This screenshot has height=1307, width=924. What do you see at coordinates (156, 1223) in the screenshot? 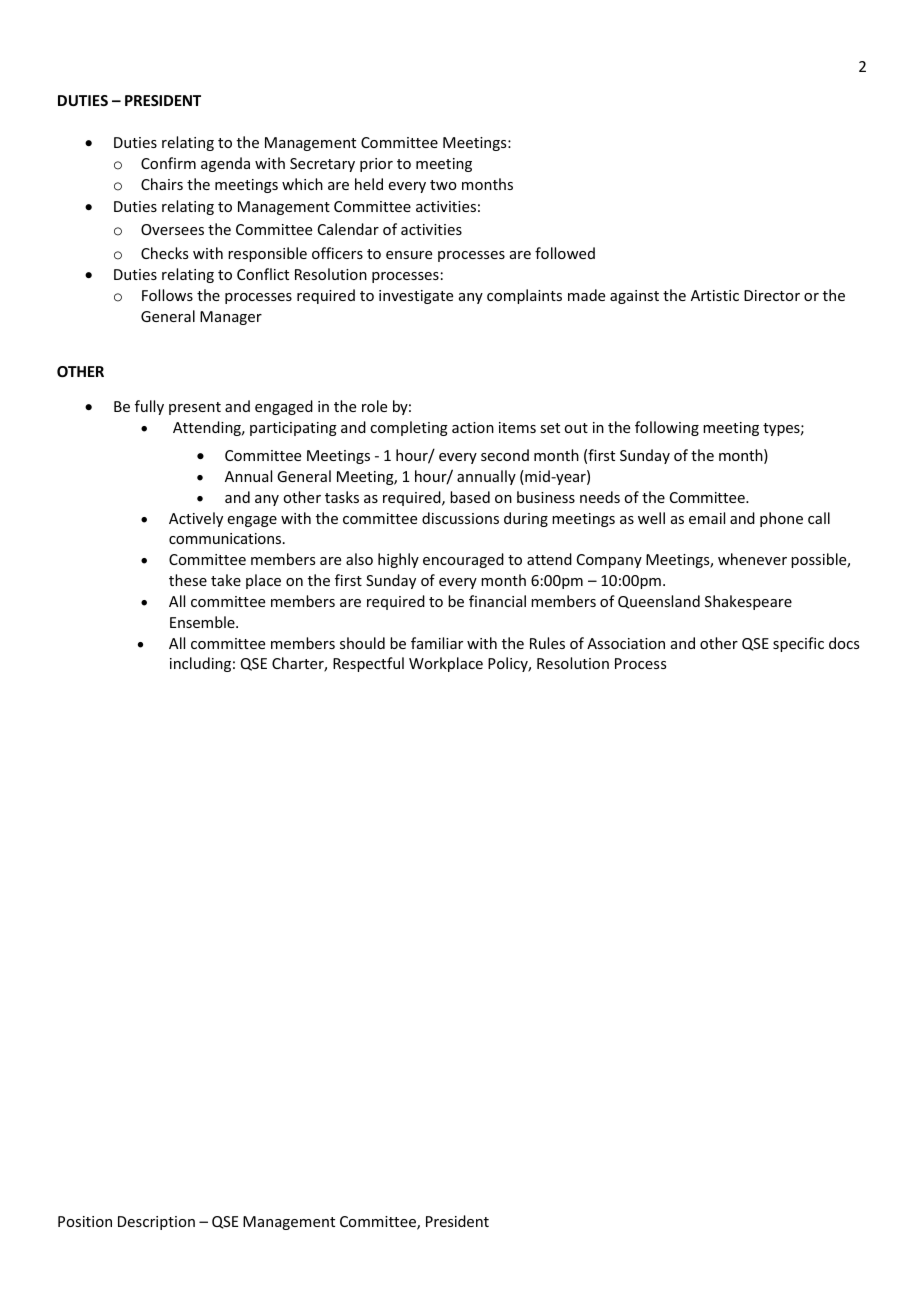
I see `Description` at bounding box center [156, 1223].
